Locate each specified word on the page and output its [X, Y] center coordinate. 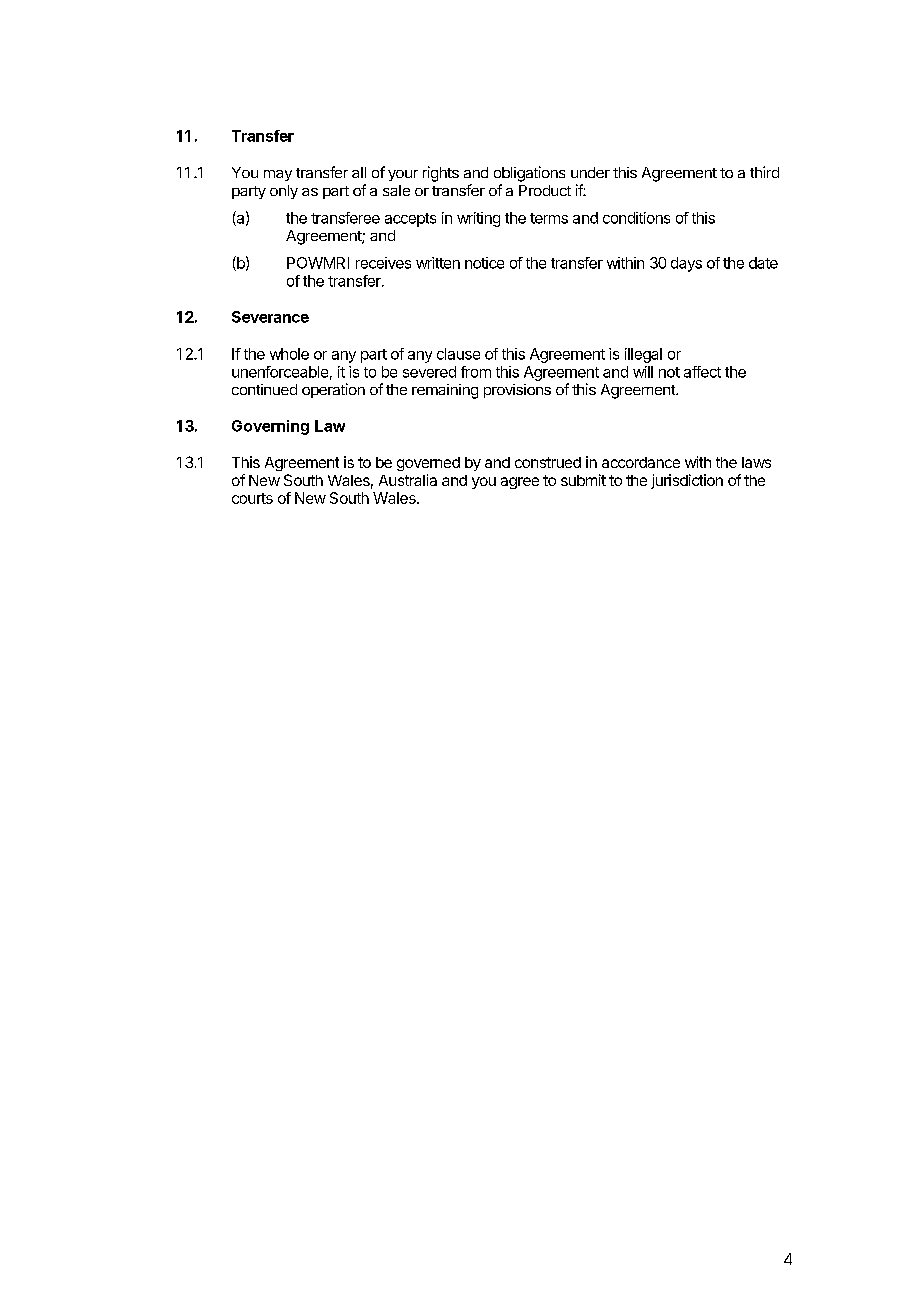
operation [333, 390]
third [764, 172]
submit [583, 480]
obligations [529, 174]
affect [702, 372]
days [686, 264]
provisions [517, 391]
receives [383, 263]
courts [252, 498]
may [278, 175]
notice [484, 263]
